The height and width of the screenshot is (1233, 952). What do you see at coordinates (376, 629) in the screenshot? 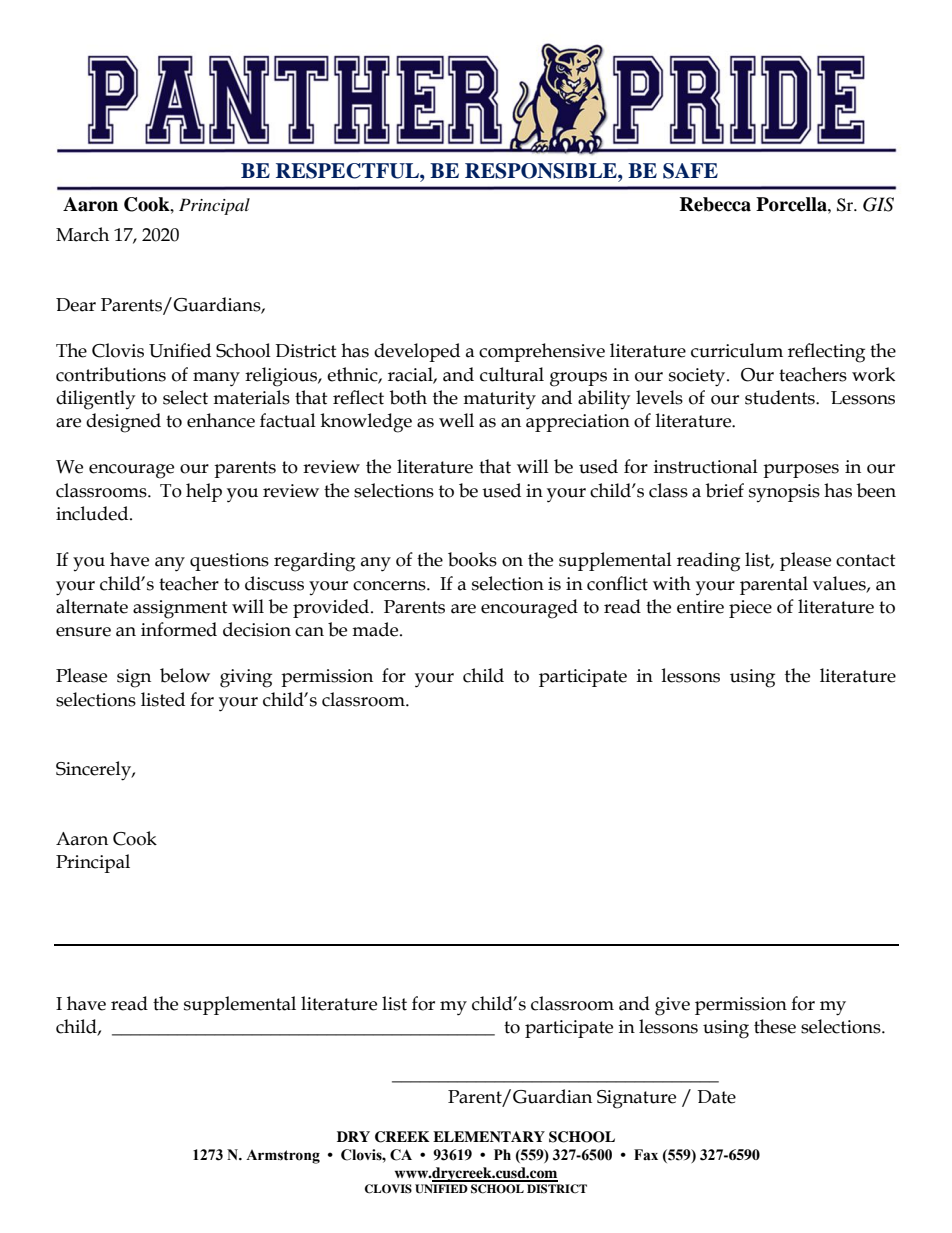
I see `made` at bounding box center [376, 629].
